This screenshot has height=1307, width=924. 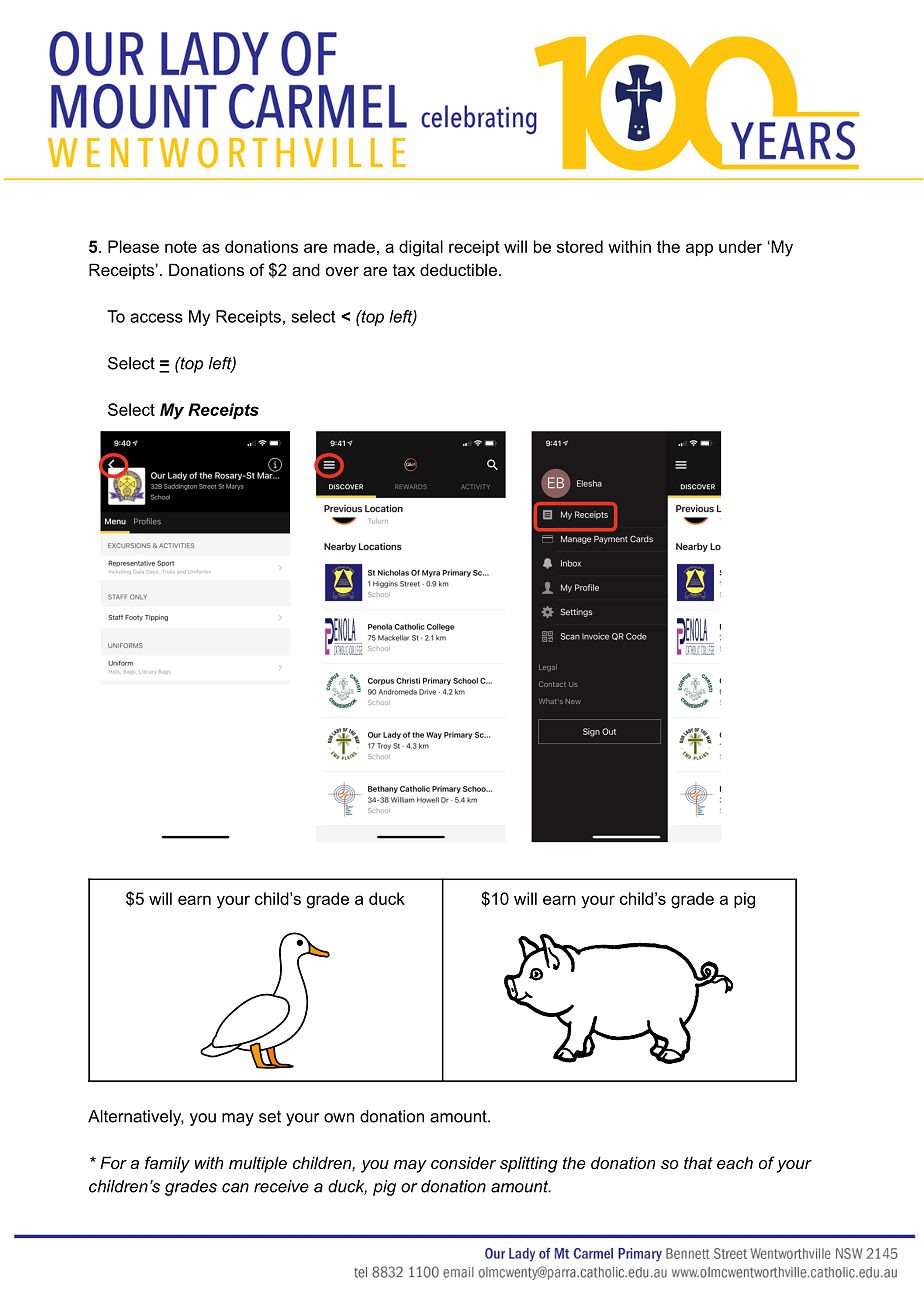 What do you see at coordinates (740, 246) in the screenshot?
I see `under` at bounding box center [740, 246].
